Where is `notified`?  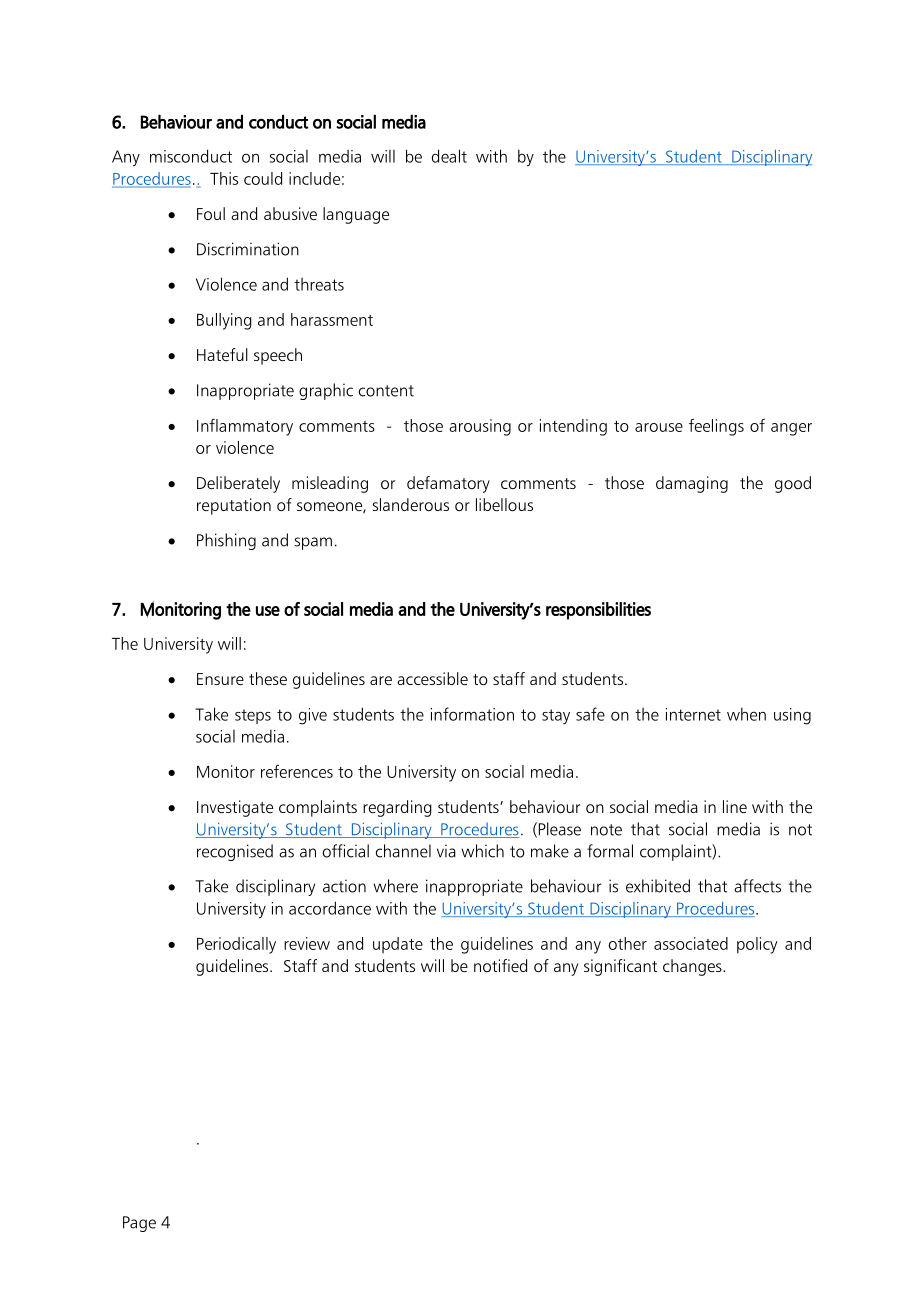 notified is located at coordinates (500, 965).
